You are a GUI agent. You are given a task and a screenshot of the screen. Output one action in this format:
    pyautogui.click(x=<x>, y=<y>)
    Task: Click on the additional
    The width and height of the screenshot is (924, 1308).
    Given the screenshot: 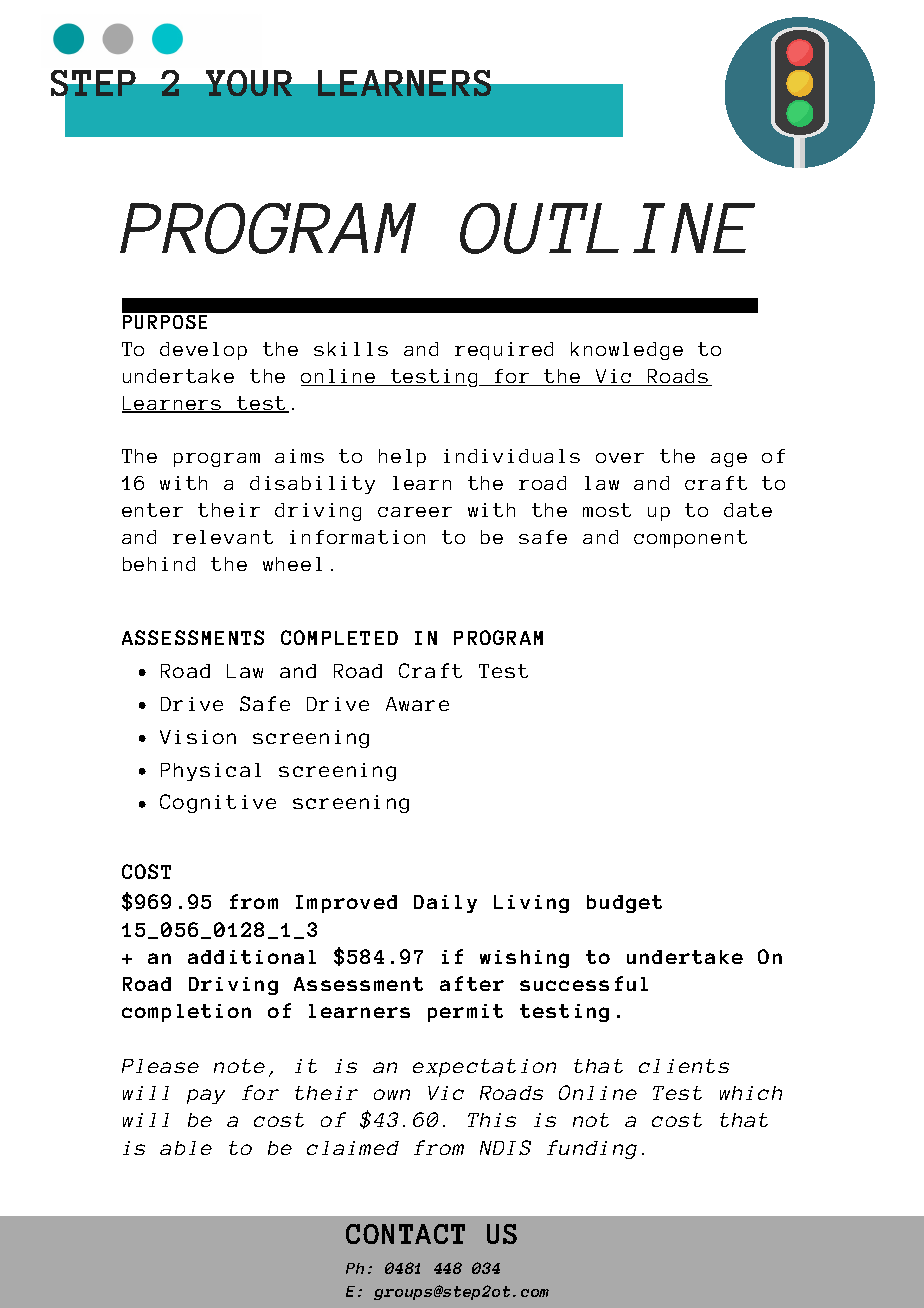 What is the action you would take?
    pyautogui.click(x=252, y=957)
